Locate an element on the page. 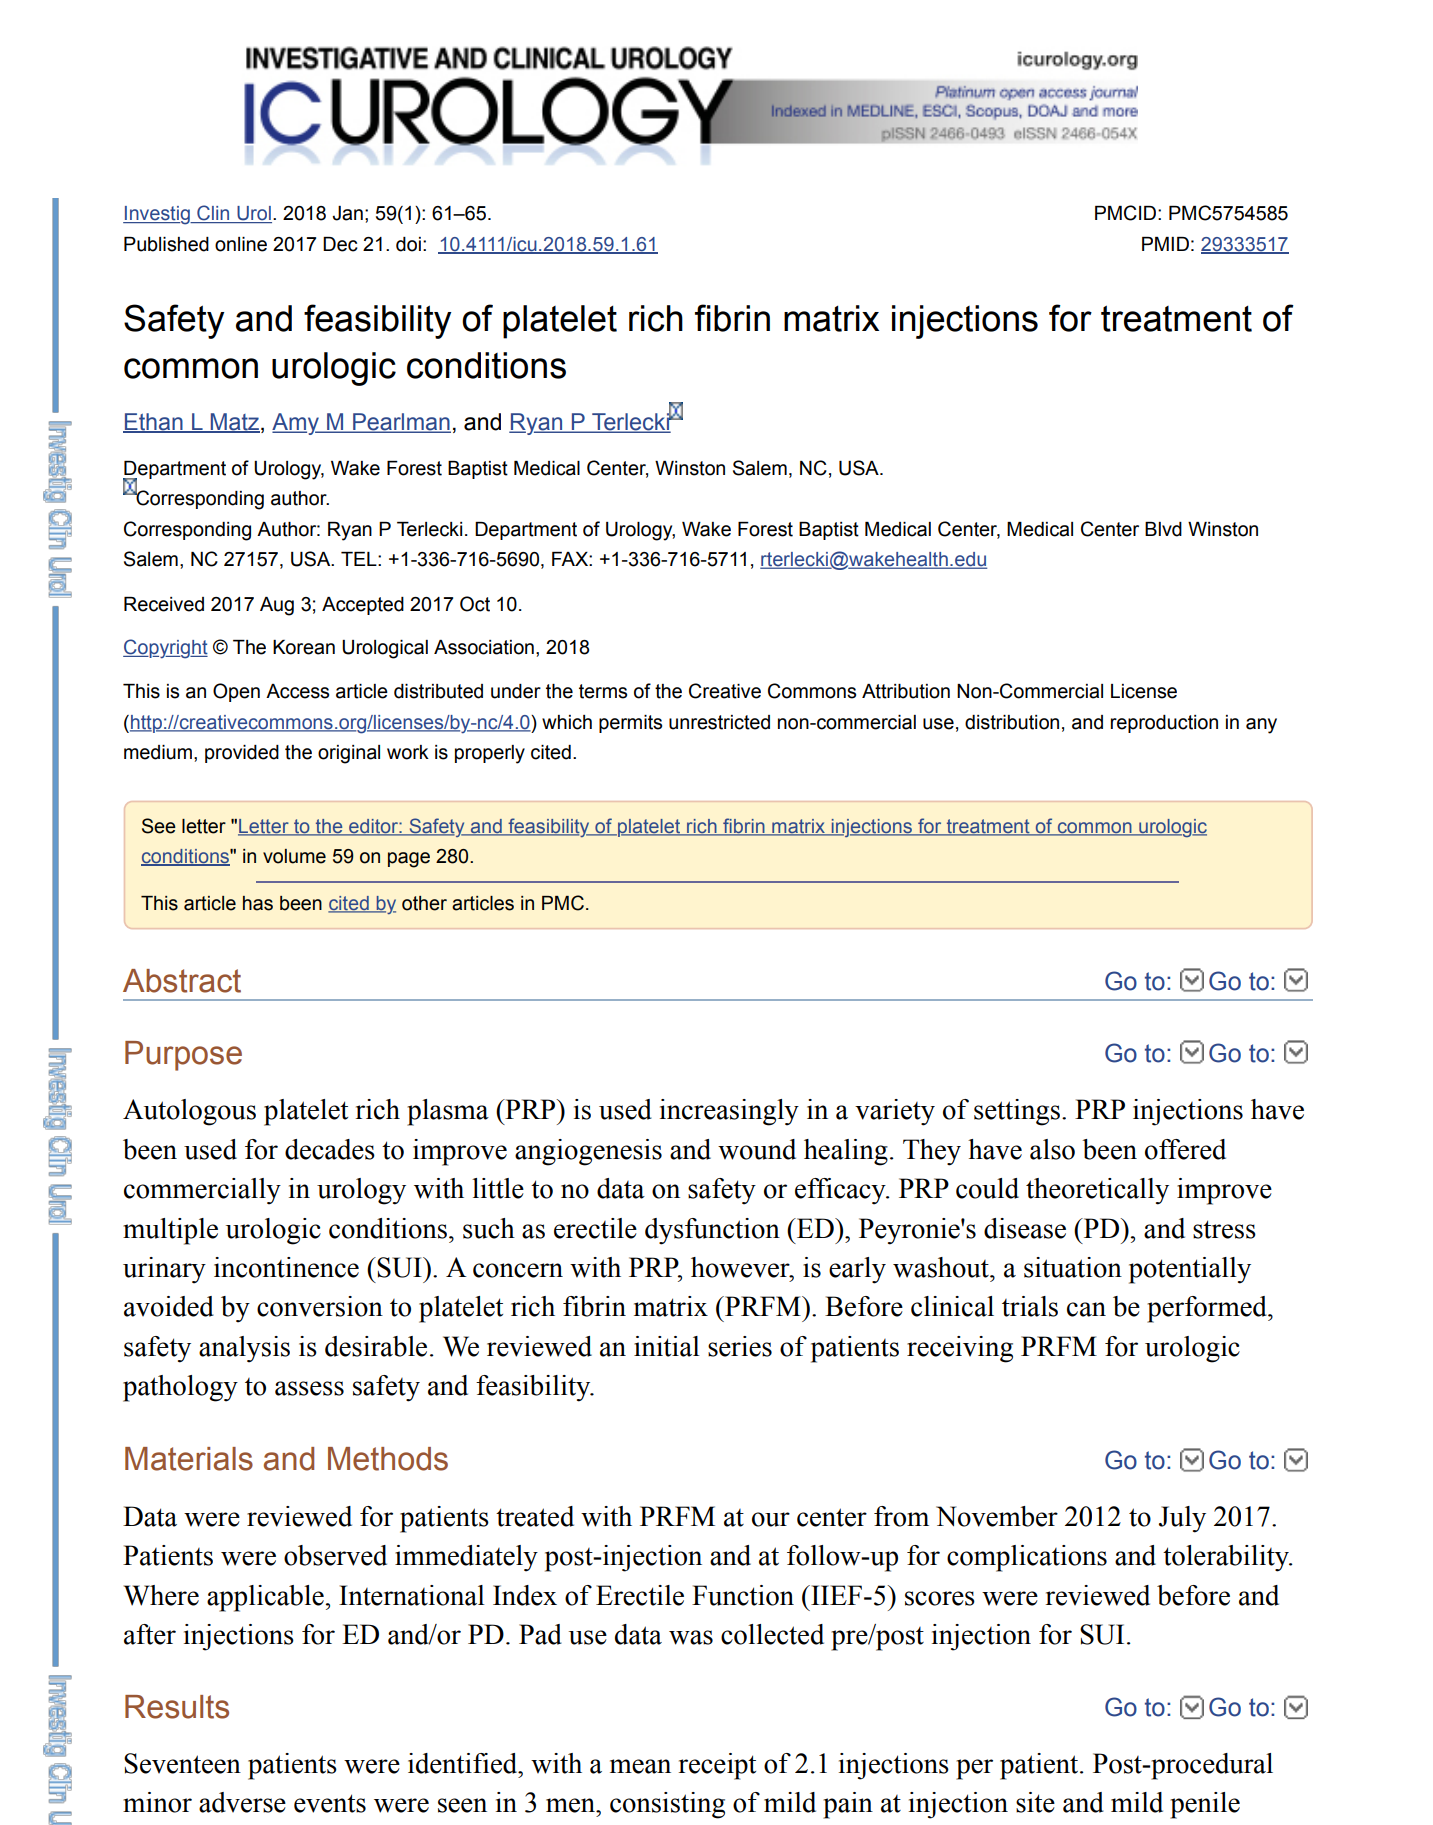 The width and height of the document is (1433, 1825). penile is located at coordinates (1205, 1805).
